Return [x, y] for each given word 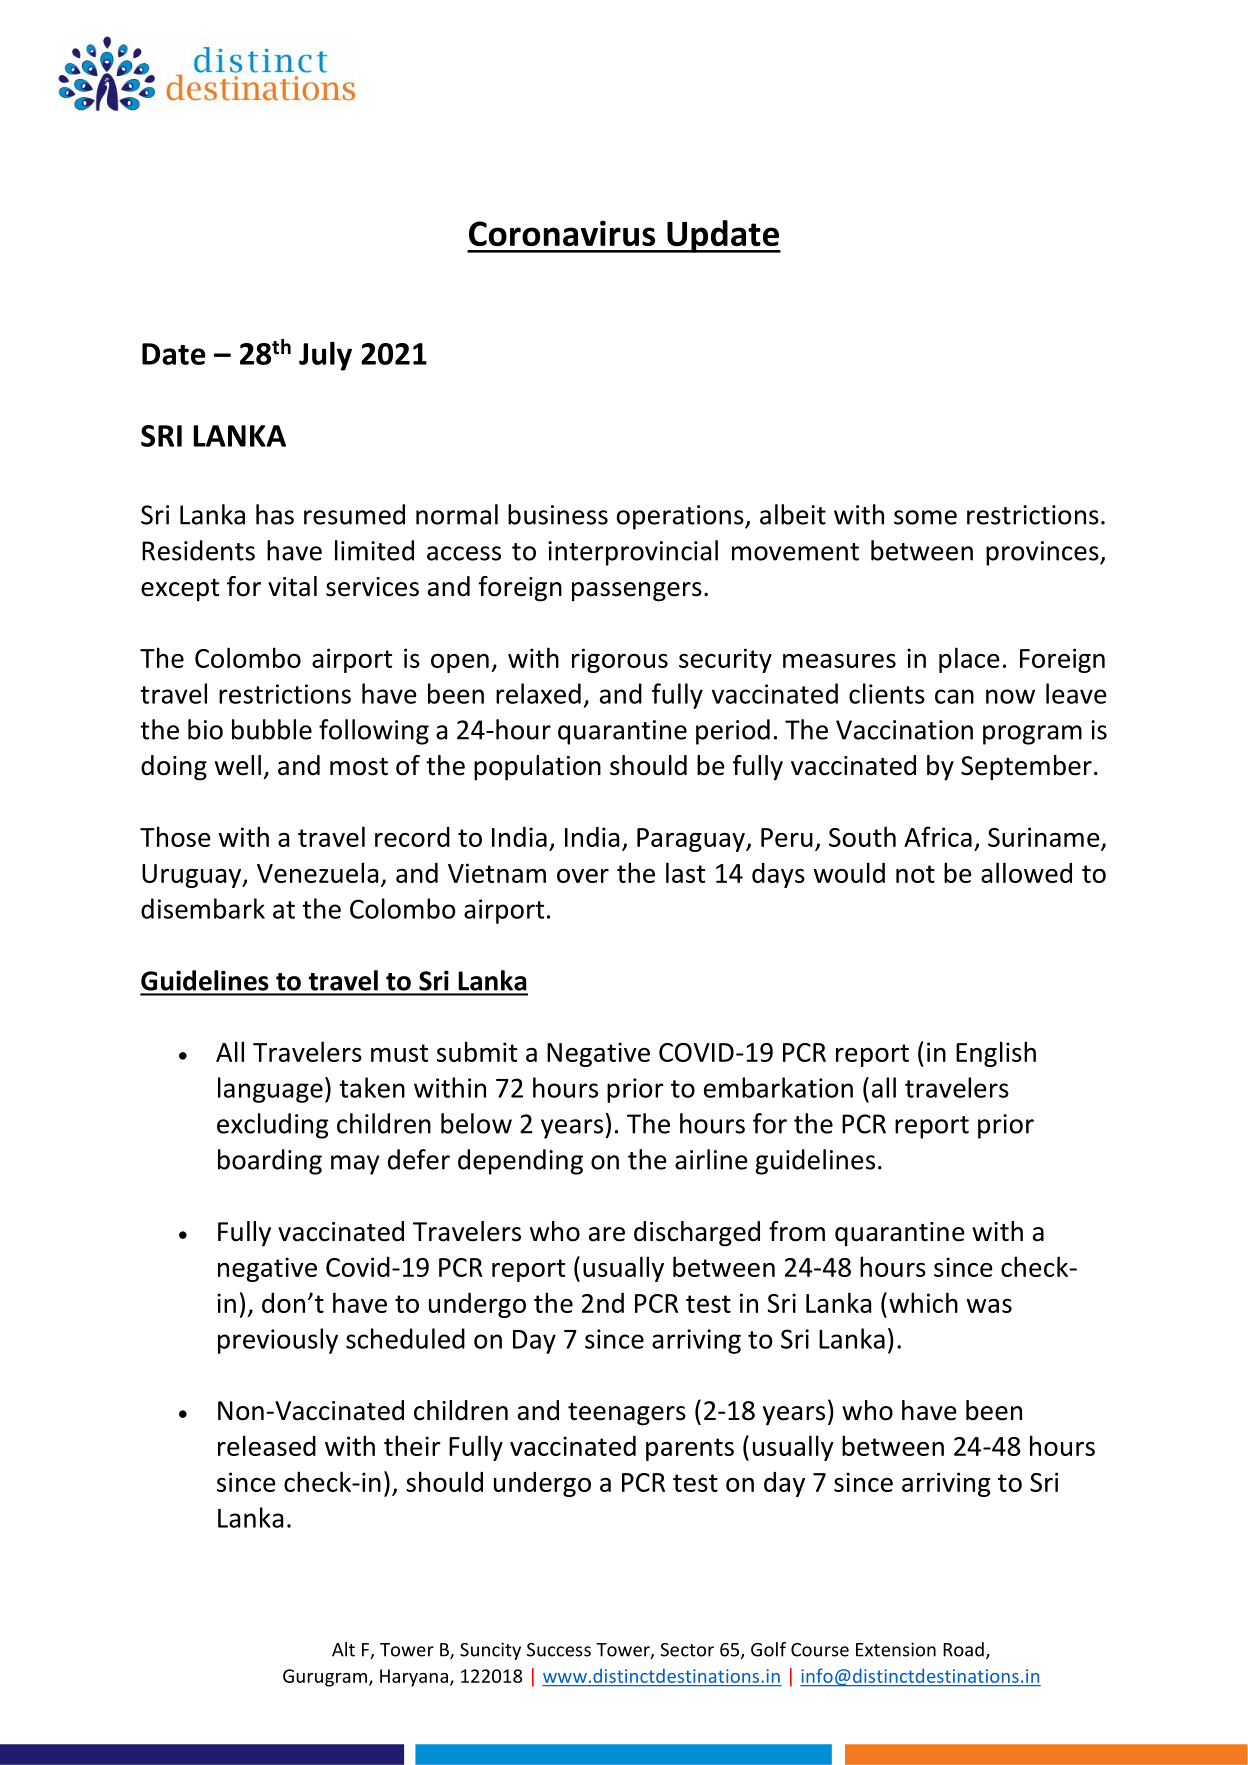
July [325, 356]
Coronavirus [562, 233]
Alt [343, 1649]
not [915, 874]
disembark [203, 908]
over [583, 876]
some [925, 517]
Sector [687, 1650]
